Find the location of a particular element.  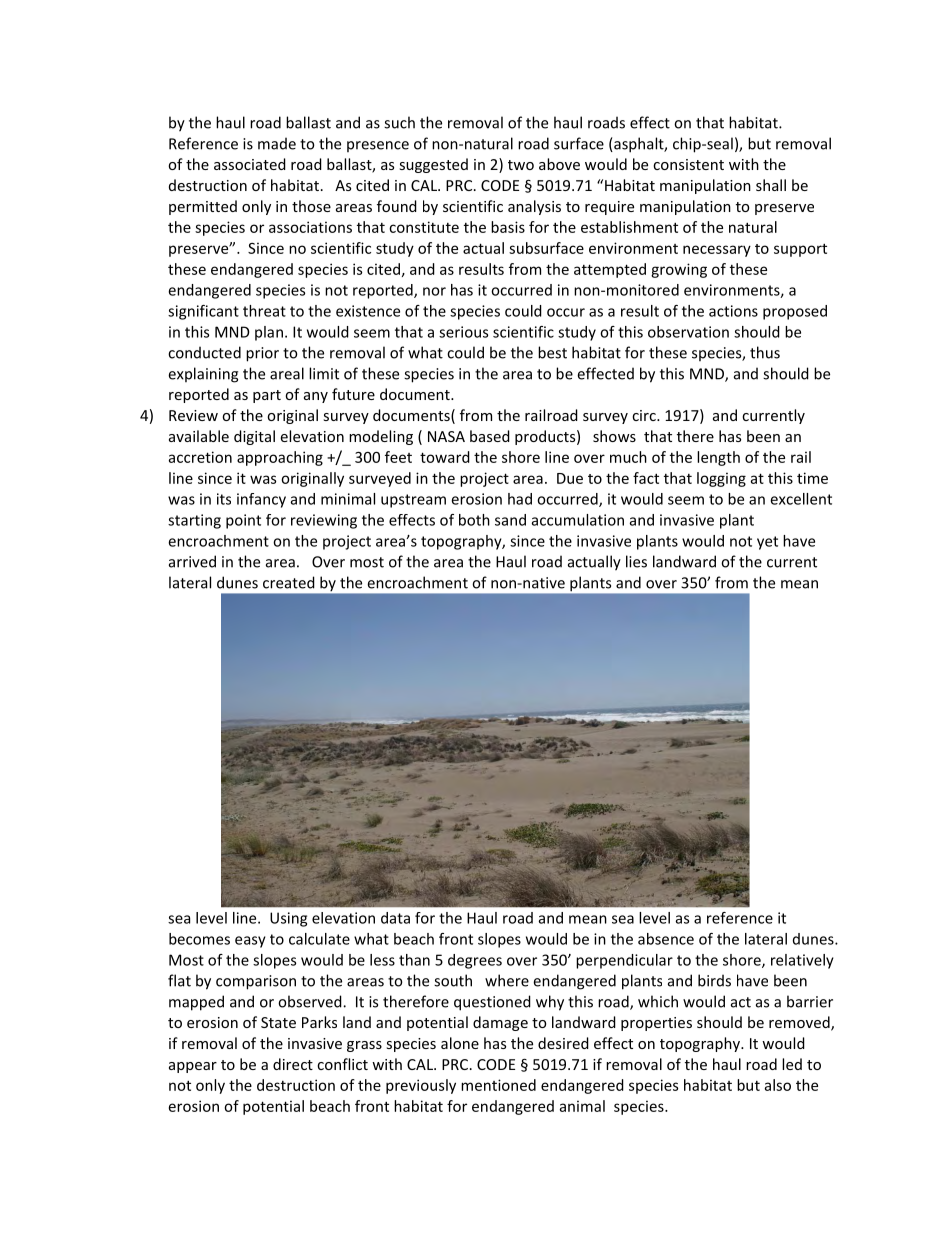

associated is located at coordinates (250, 164).
